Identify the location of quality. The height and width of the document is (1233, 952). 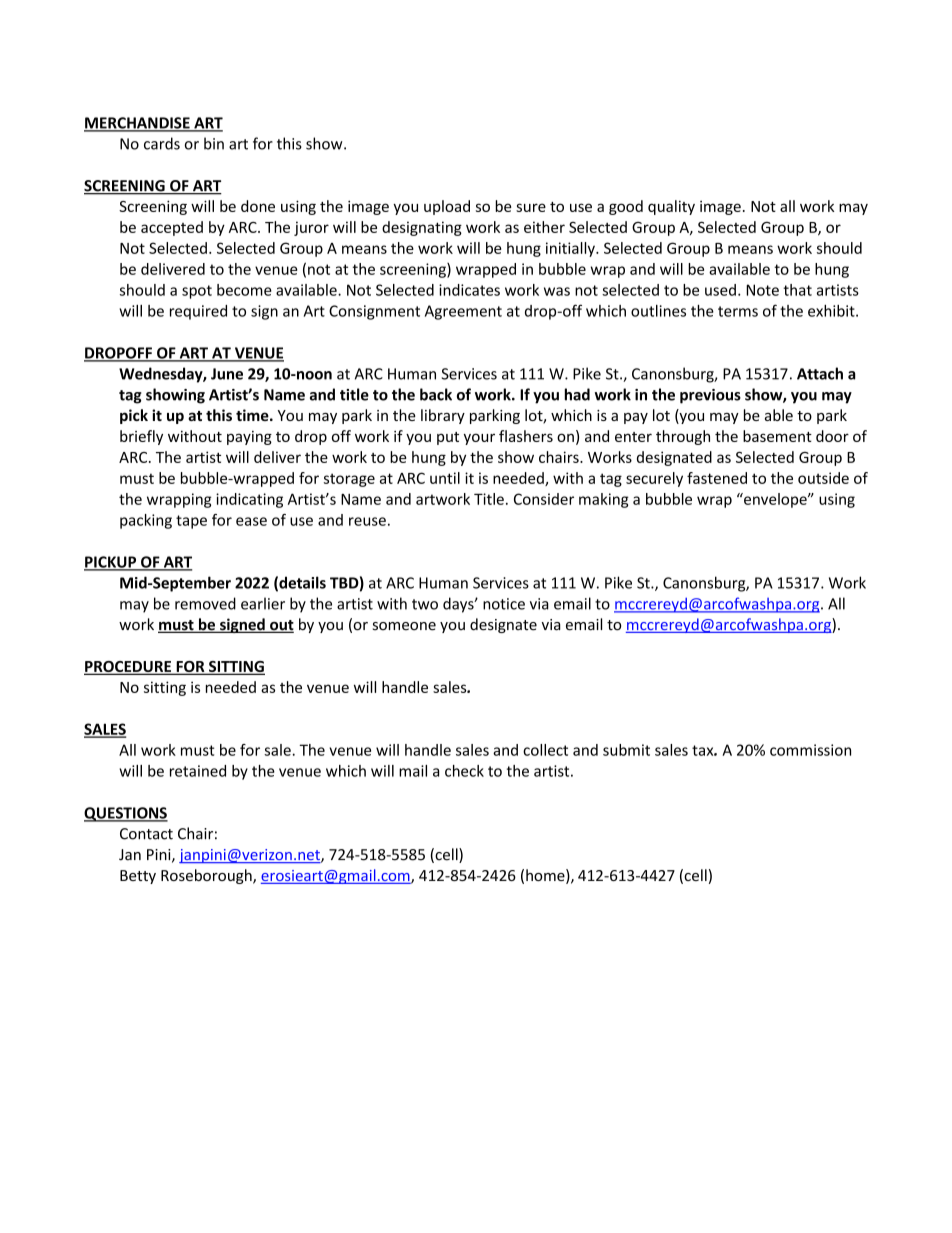
(671, 207).
